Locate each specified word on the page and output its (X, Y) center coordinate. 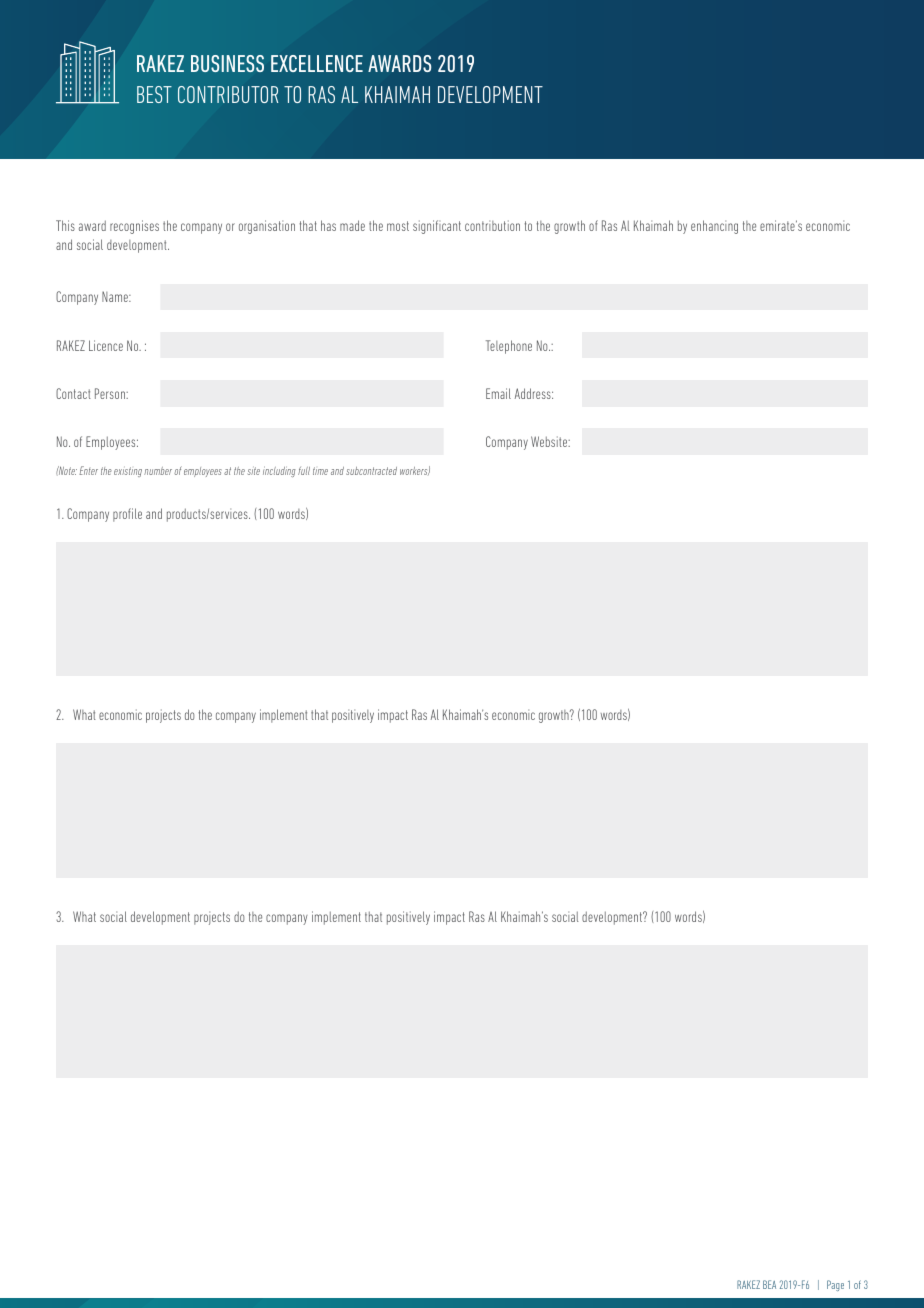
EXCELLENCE (317, 63)
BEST (154, 94)
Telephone (509, 347)
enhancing (714, 227)
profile (127, 515)
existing (128, 472)
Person (111, 393)
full (304, 471)
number (158, 471)
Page (835, 1285)
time (320, 471)
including (279, 471)
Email (498, 393)
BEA (769, 1284)
